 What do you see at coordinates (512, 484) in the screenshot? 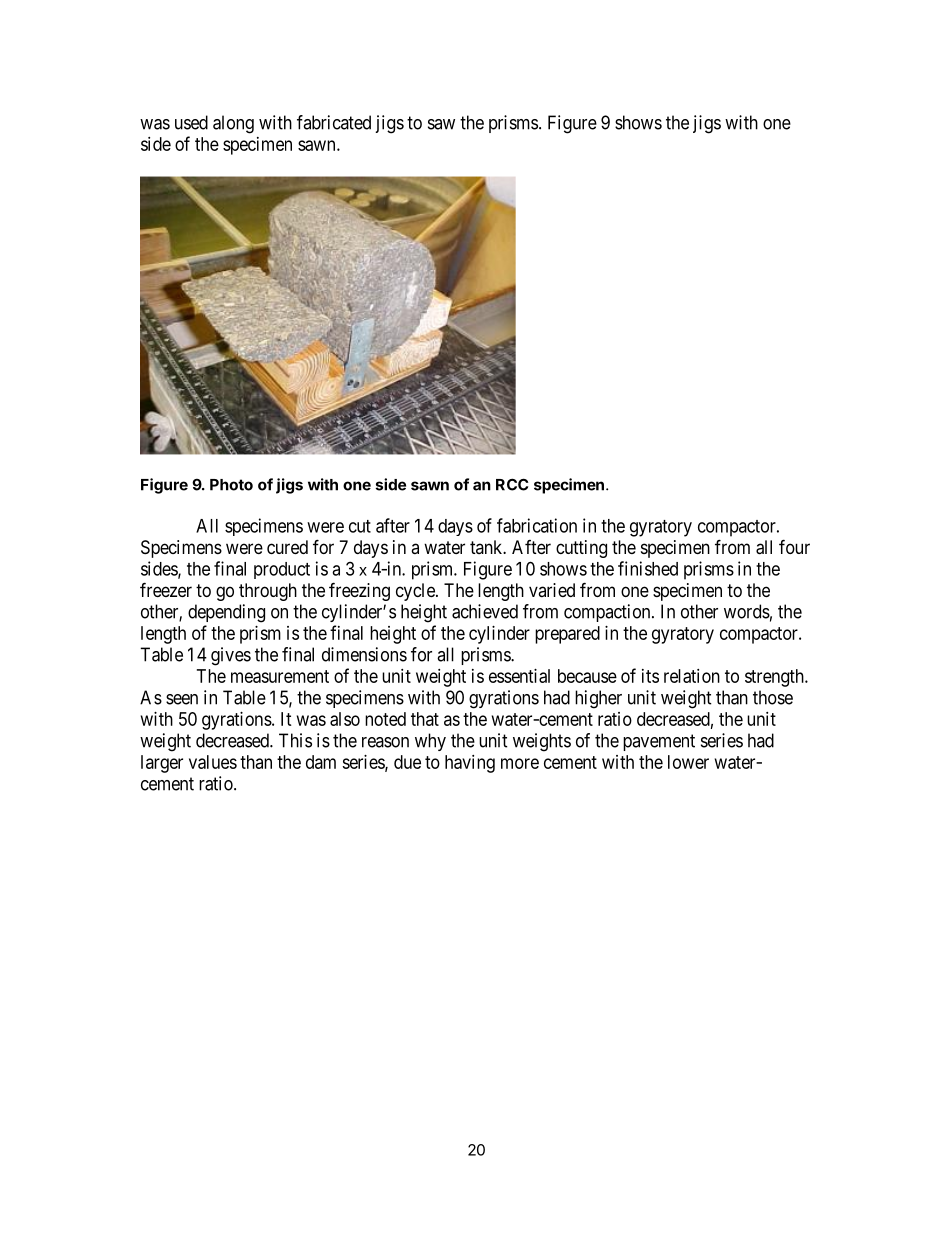
I see `RCC` at bounding box center [512, 484].
